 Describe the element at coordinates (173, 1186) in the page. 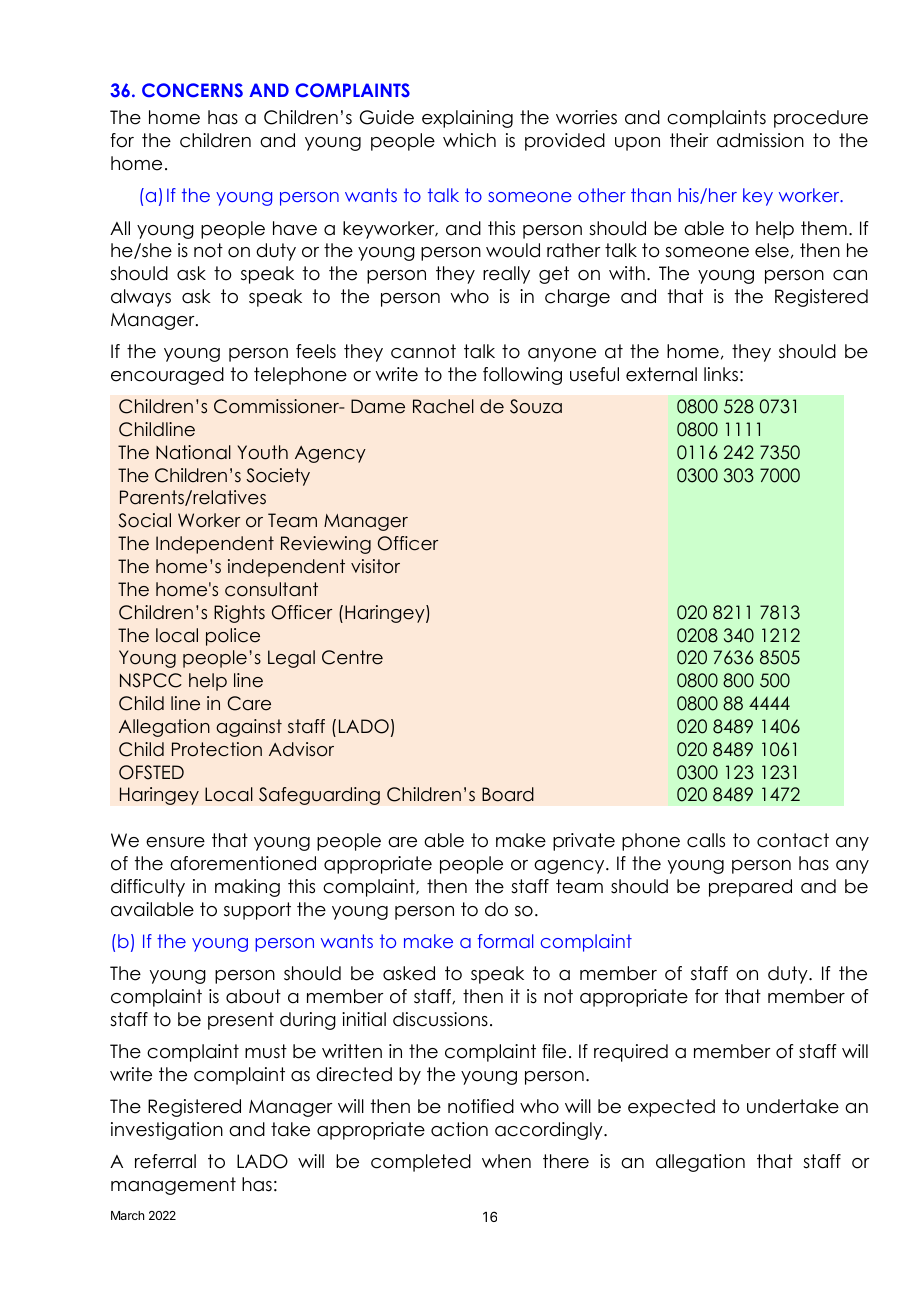

I see `management` at that location.
